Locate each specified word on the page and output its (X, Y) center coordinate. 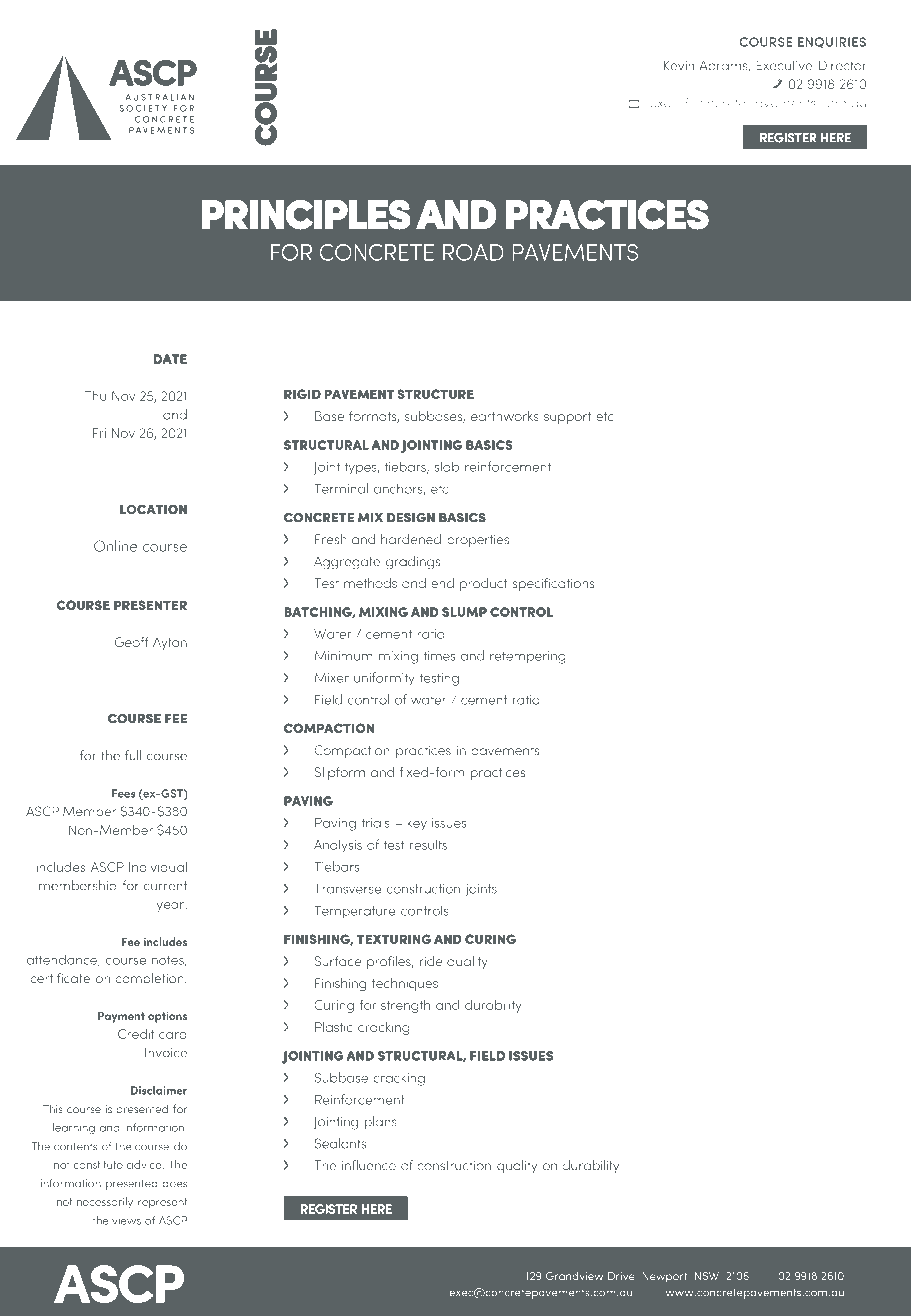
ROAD (473, 252)
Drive (621, 1276)
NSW (707, 1276)
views (126, 1220)
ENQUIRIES (832, 42)
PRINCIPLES (306, 215)
